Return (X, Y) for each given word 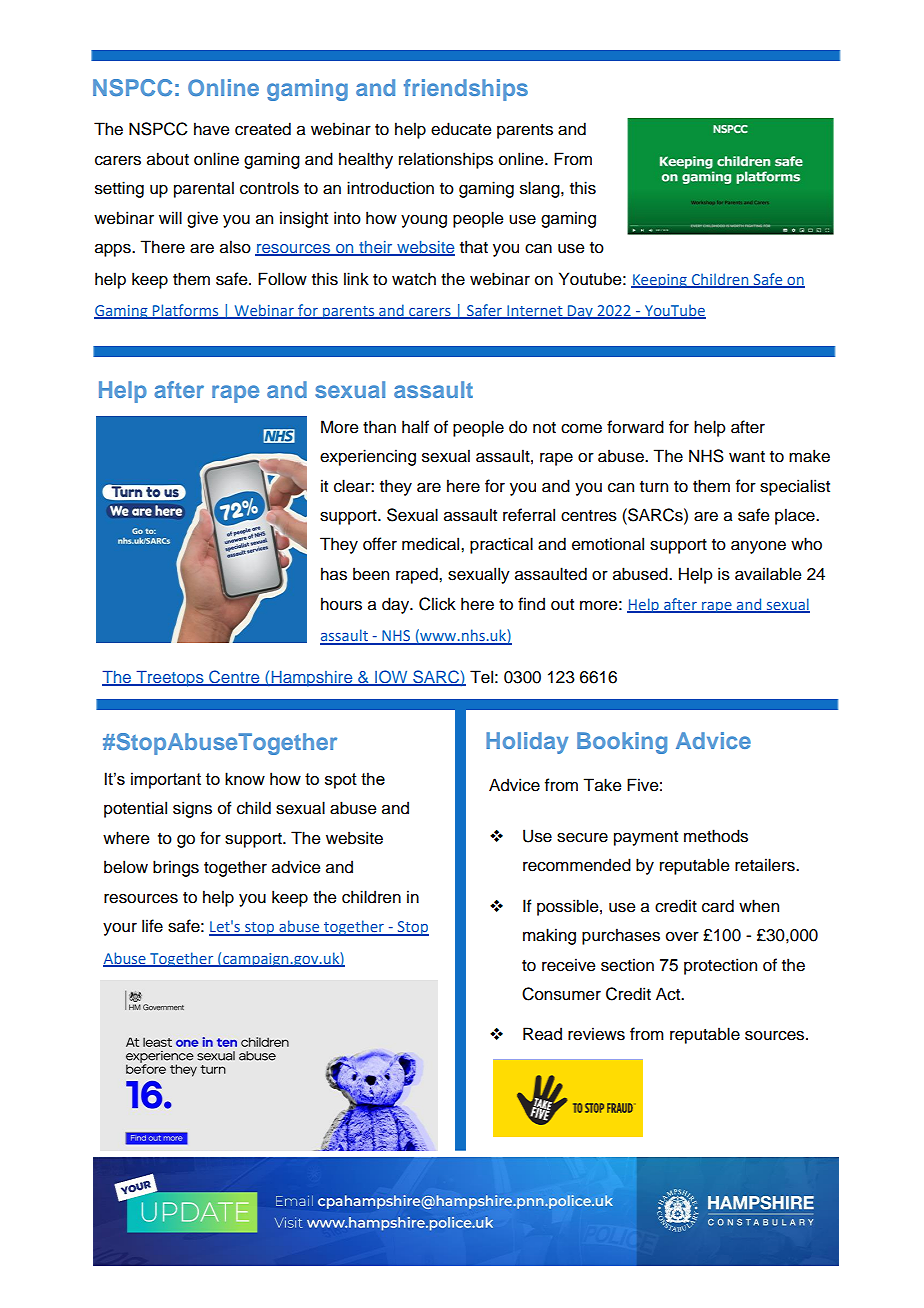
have (212, 129)
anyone (758, 547)
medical (432, 544)
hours (341, 604)
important (166, 780)
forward (635, 427)
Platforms (186, 311)
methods (716, 836)
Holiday (527, 743)
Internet (535, 312)
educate (461, 129)
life (152, 926)
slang (541, 189)
